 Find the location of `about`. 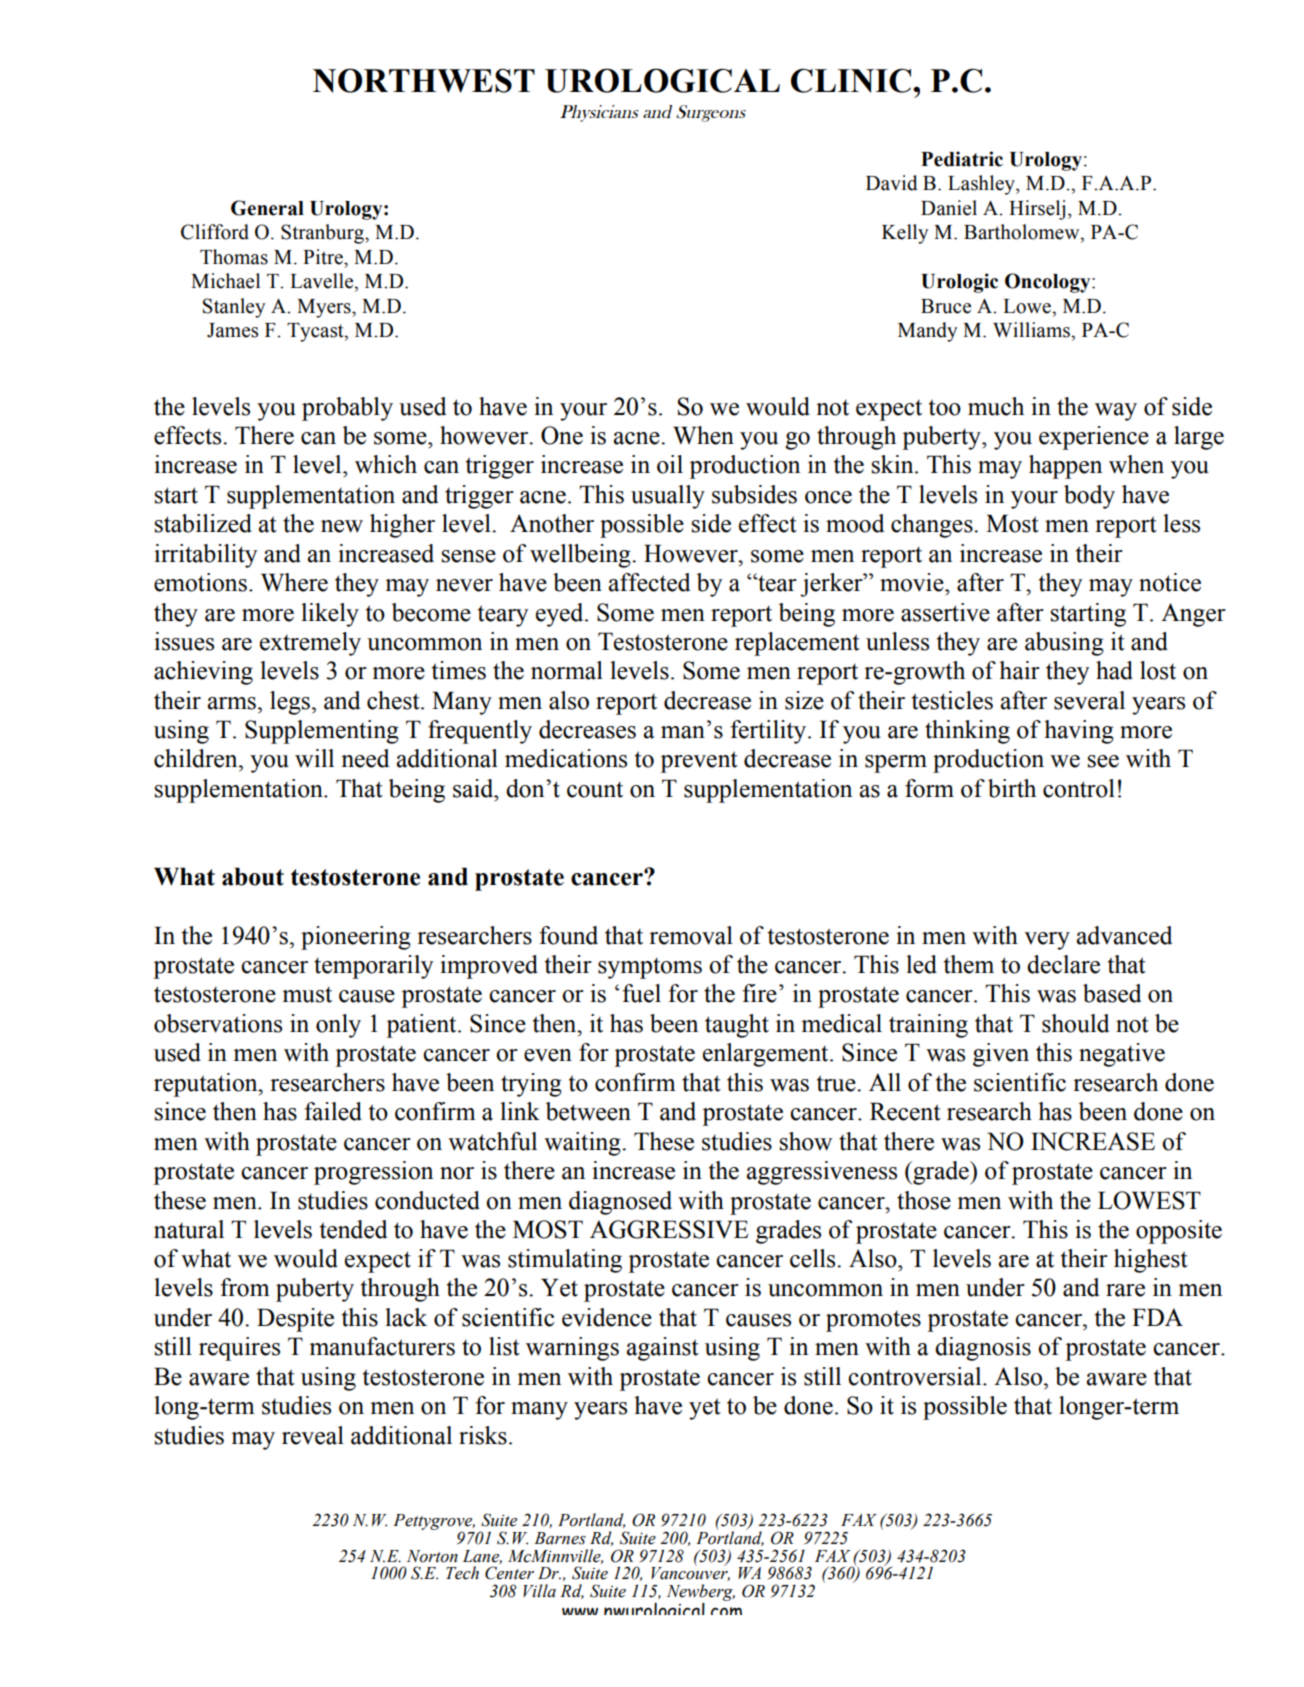

about is located at coordinates (253, 876).
